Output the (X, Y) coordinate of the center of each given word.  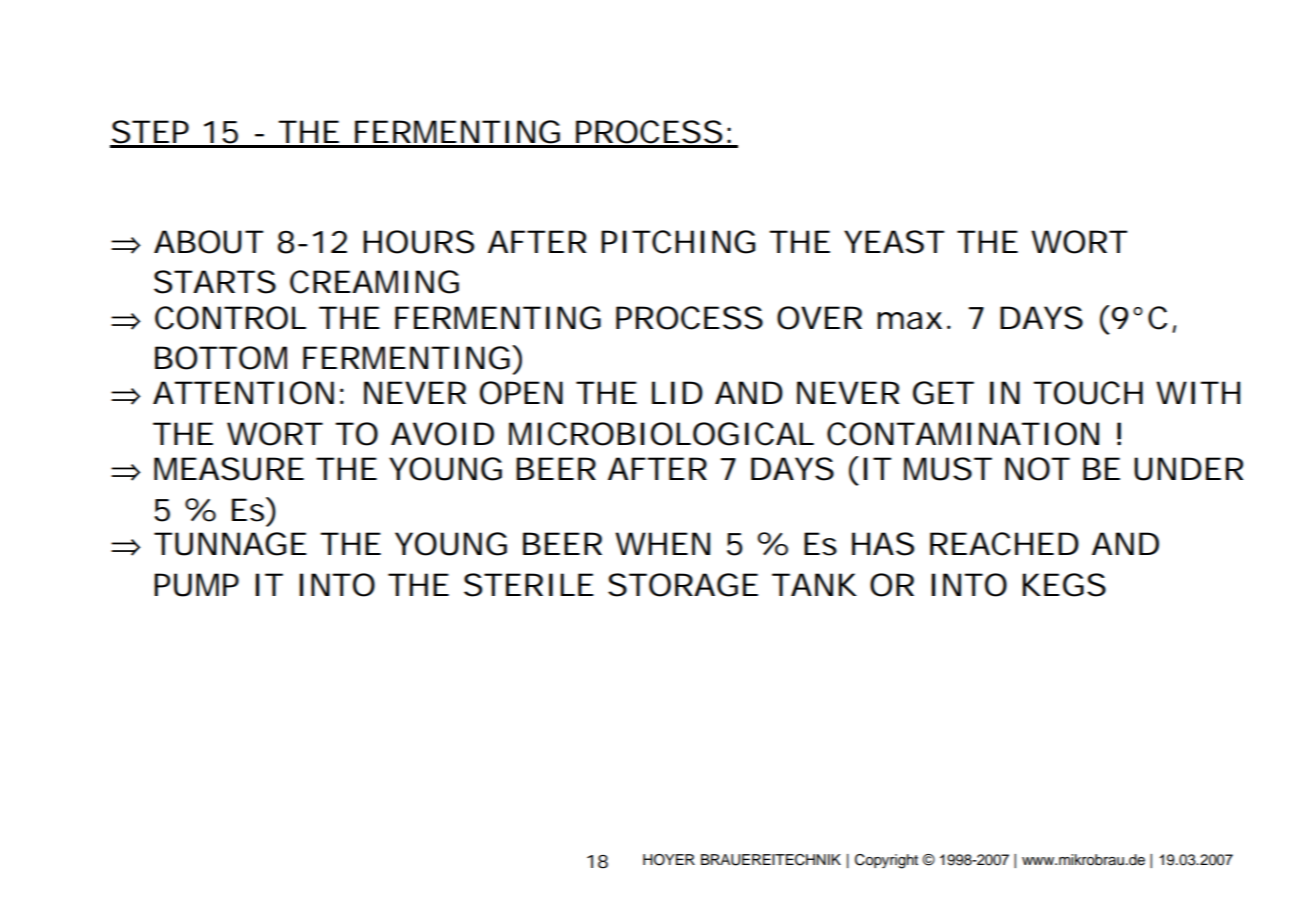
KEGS (1064, 585)
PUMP (196, 585)
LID (677, 392)
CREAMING (374, 282)
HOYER (669, 860)
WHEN (662, 543)
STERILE (529, 585)
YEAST (894, 242)
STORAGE (683, 585)
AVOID (442, 434)
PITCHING (678, 242)
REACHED (1004, 544)
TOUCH (1088, 393)
